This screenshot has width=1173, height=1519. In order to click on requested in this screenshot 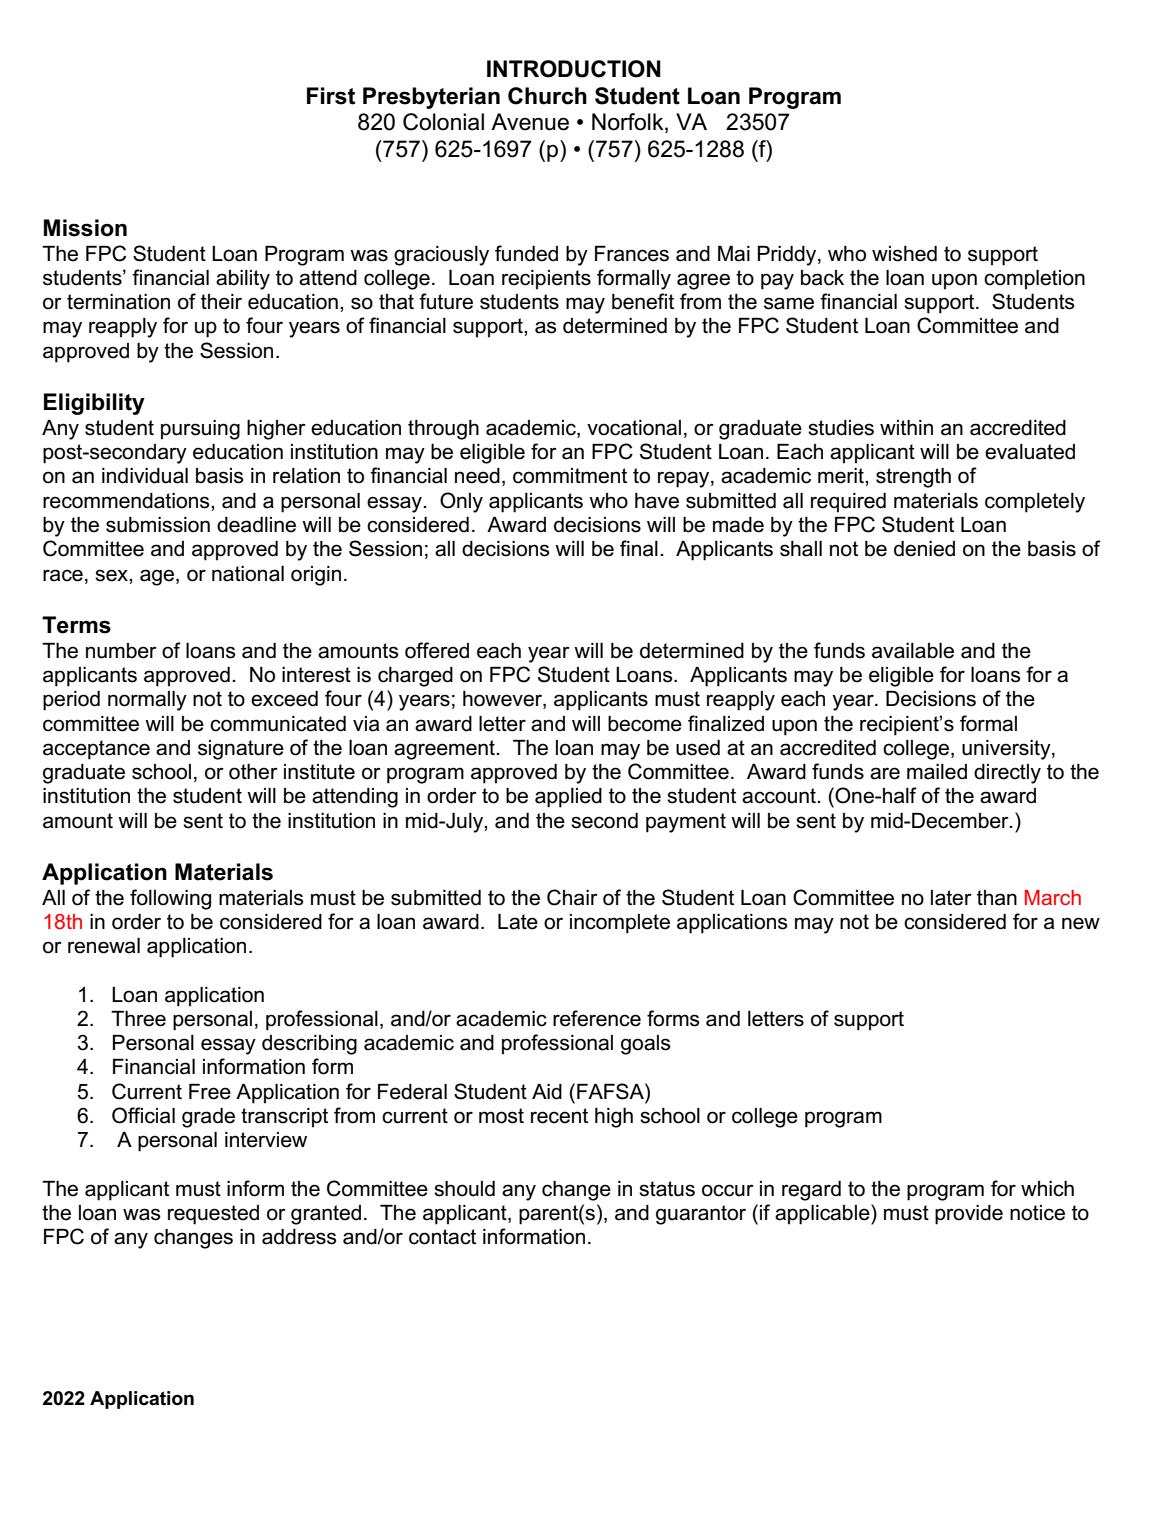, I will do `click(213, 1215)`.
